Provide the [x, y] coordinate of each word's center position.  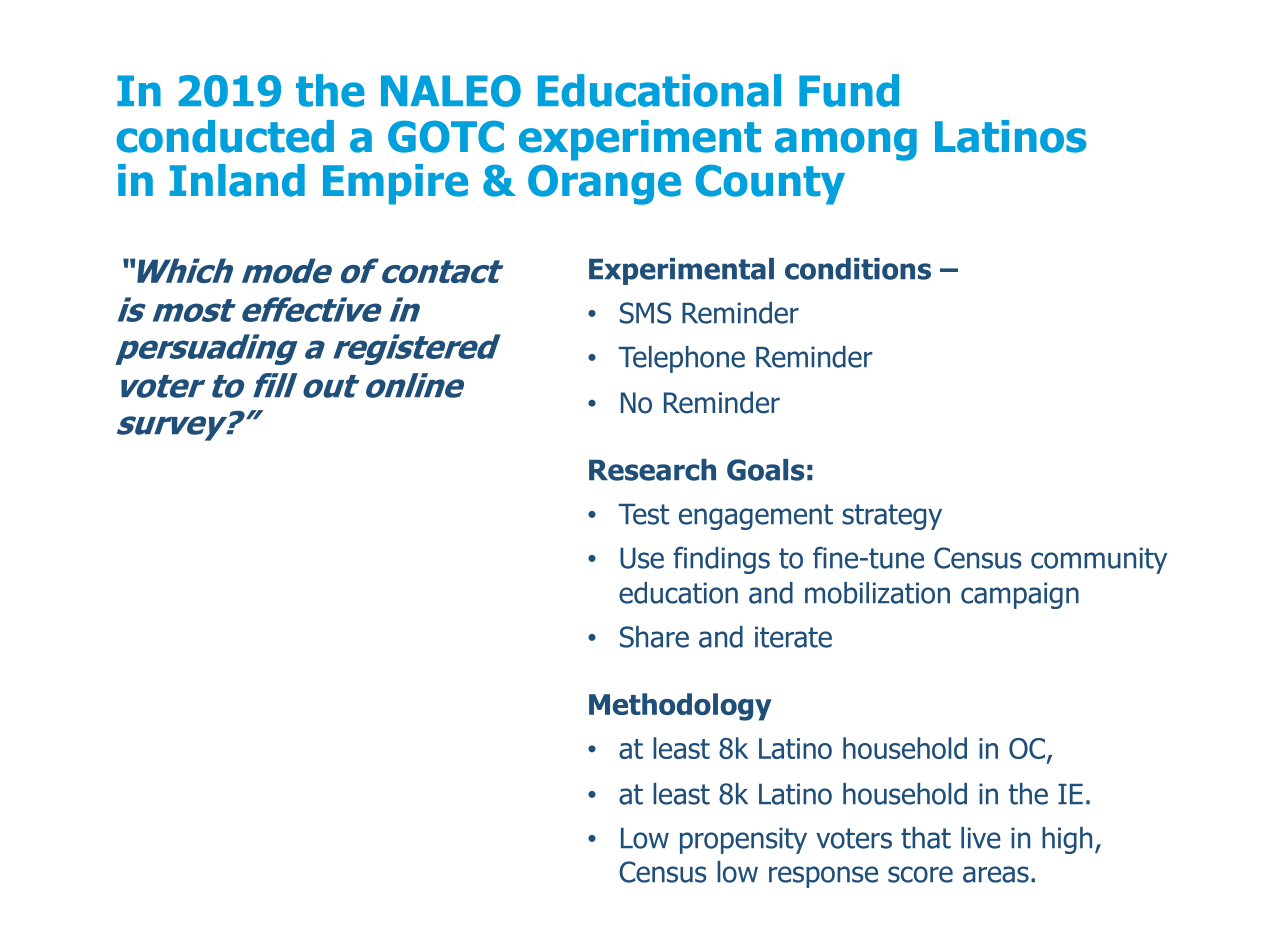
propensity [743, 840]
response [823, 877]
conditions [858, 269]
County [770, 185]
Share [654, 637]
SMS [645, 313]
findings [721, 560]
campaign [1020, 595]
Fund [849, 90]
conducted [225, 136]
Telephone [682, 359]
